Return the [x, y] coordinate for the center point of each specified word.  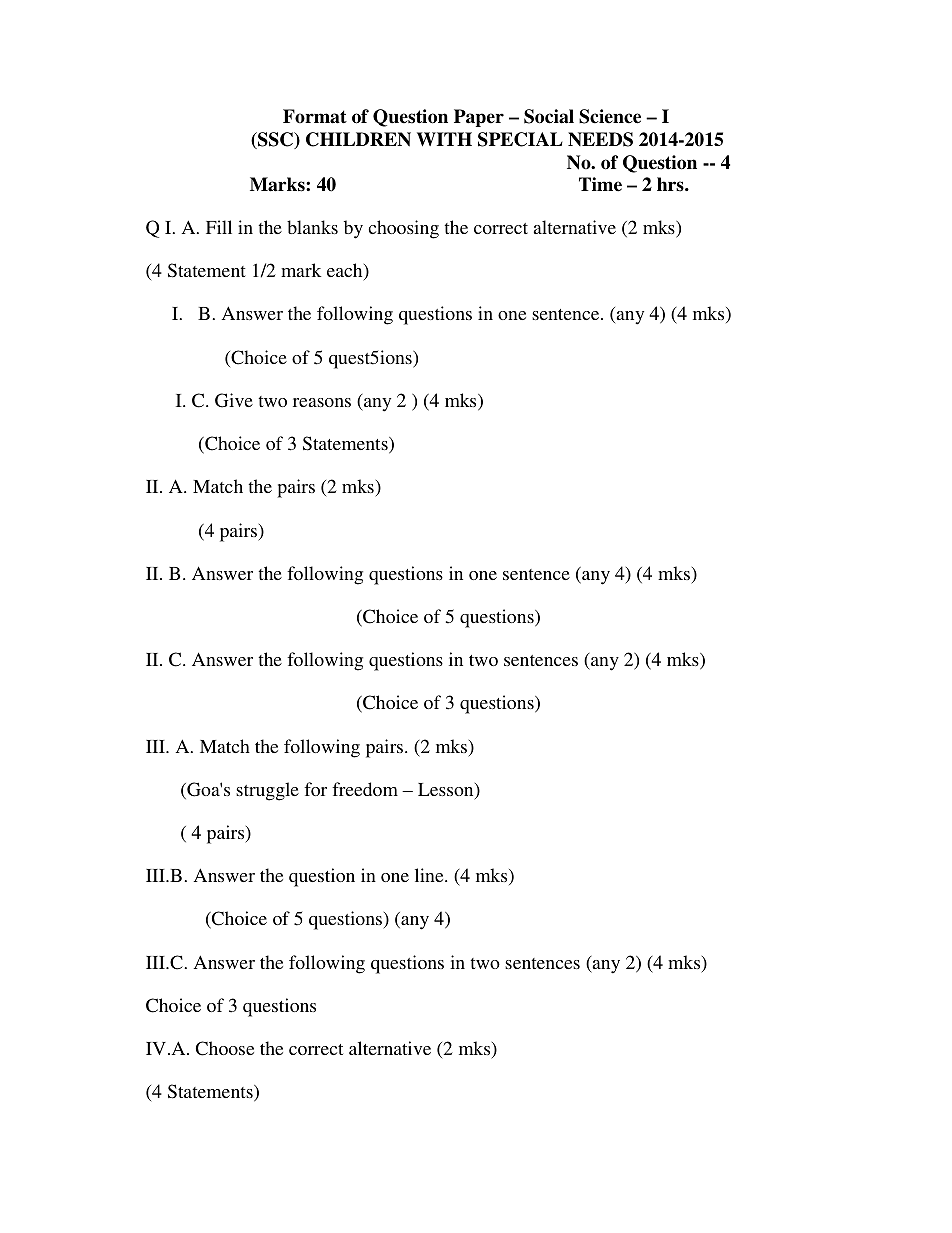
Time [600, 184]
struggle [267, 791]
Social [549, 116]
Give [234, 400]
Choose [225, 1048]
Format [315, 116]
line [430, 875]
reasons [322, 402]
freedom [365, 789]
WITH [444, 139]
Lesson [447, 791]
